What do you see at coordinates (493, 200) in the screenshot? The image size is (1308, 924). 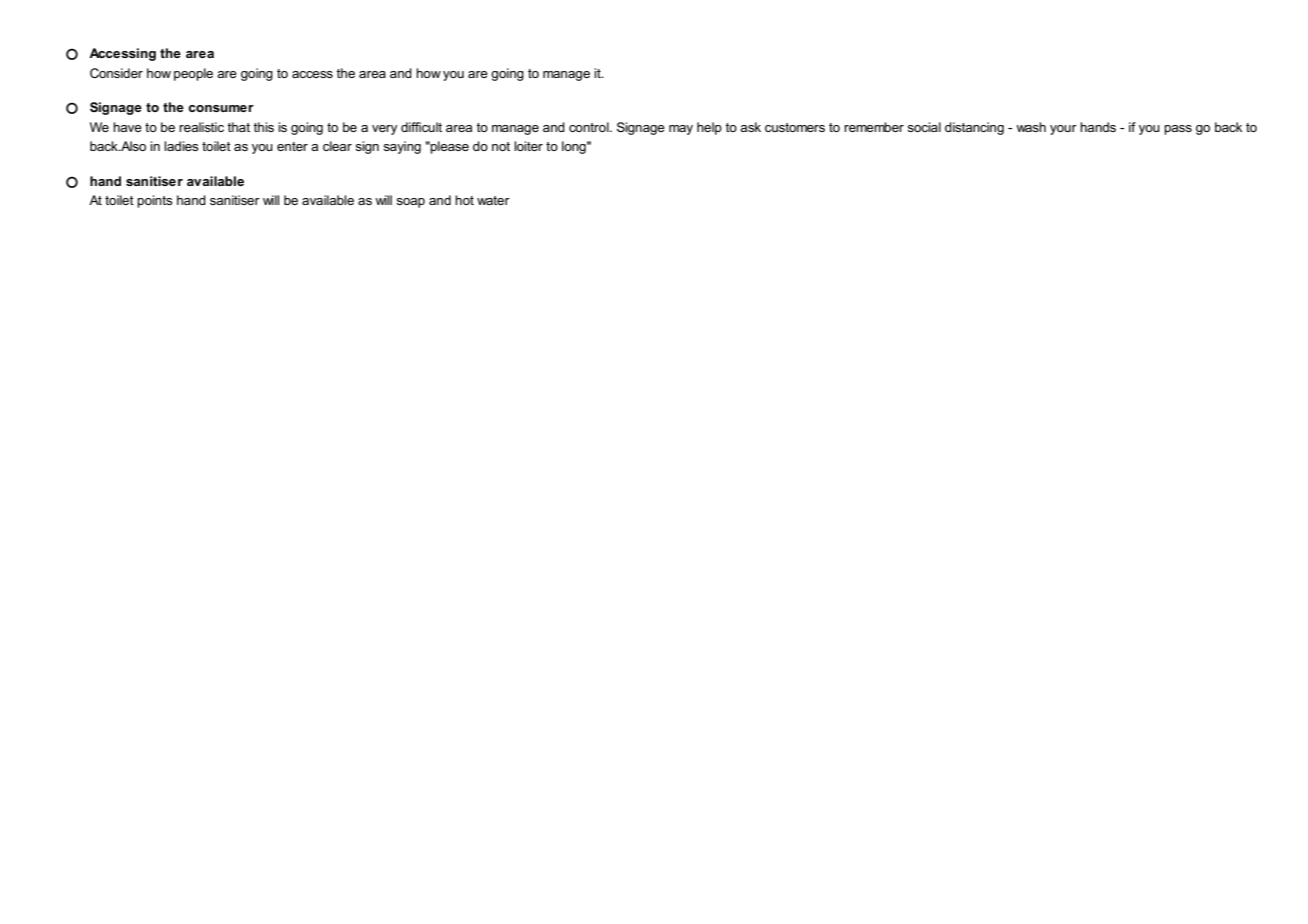 I see `water` at bounding box center [493, 200].
